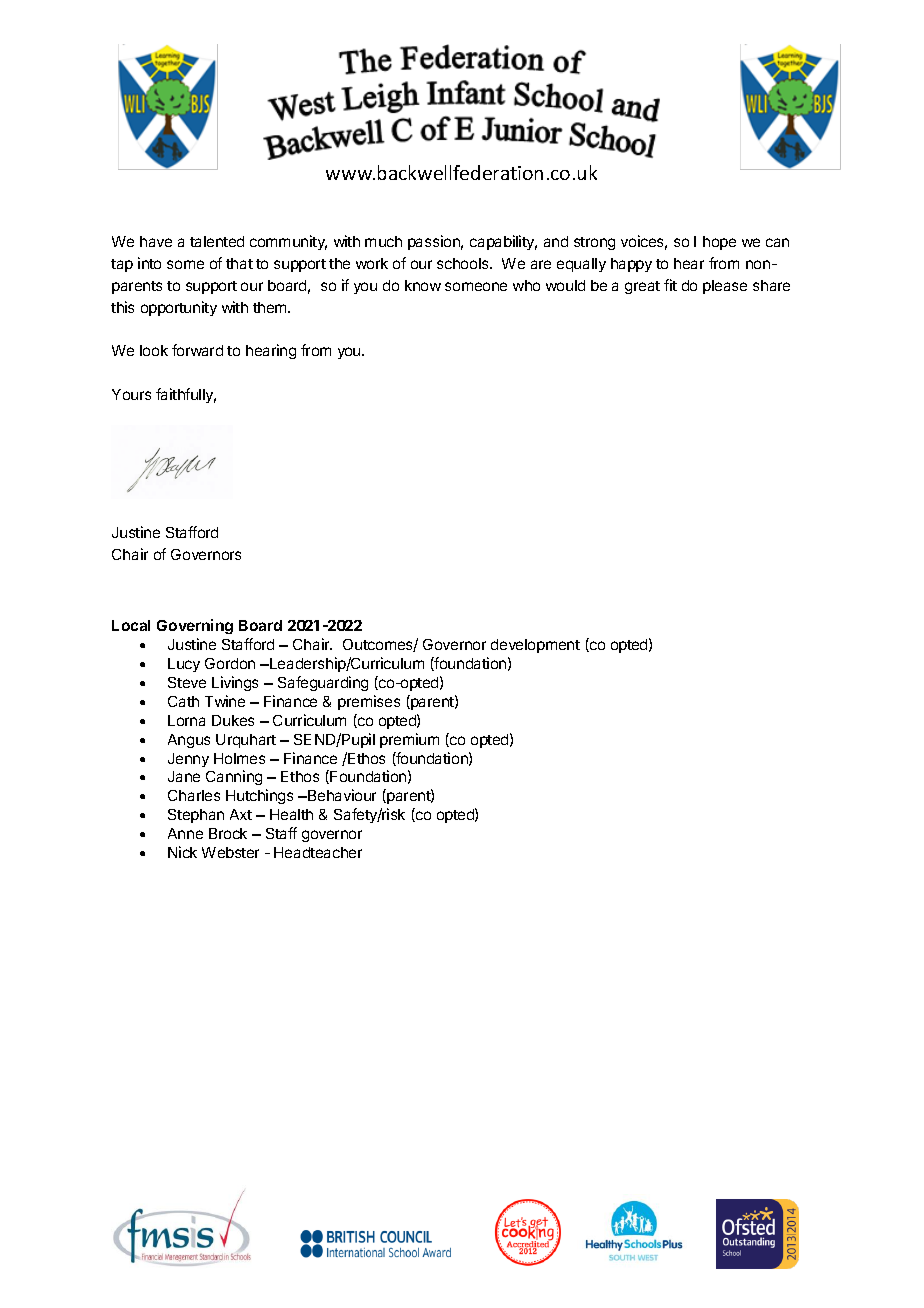 This screenshot has width=924, height=1308. I want to click on that, so click(239, 263).
